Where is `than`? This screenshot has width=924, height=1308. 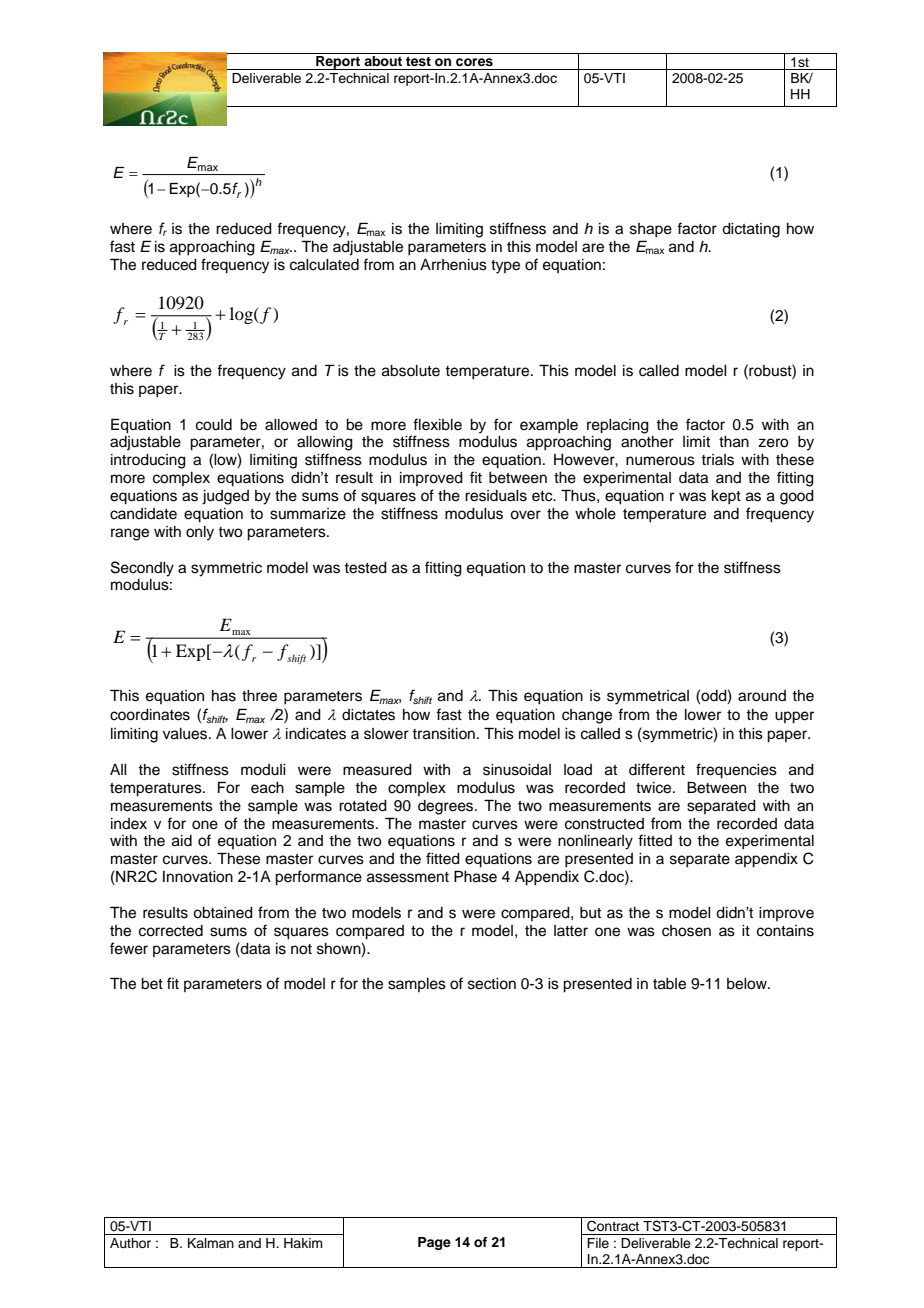 than is located at coordinates (734, 442).
